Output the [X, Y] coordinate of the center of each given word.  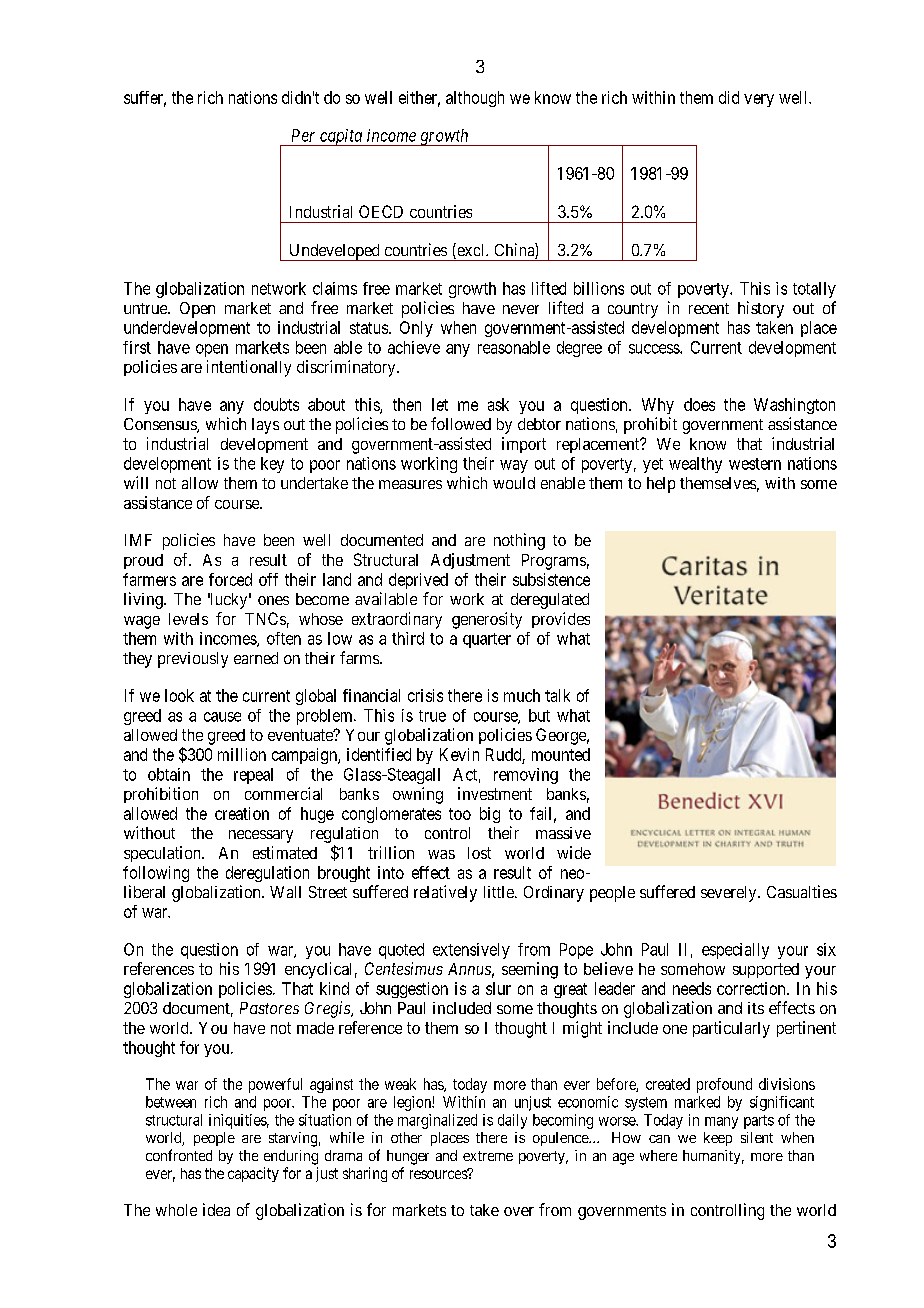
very [759, 100]
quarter [487, 640]
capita [341, 137]
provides [561, 620]
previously [193, 660]
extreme [488, 1156]
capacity [253, 1174]
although [475, 99]
